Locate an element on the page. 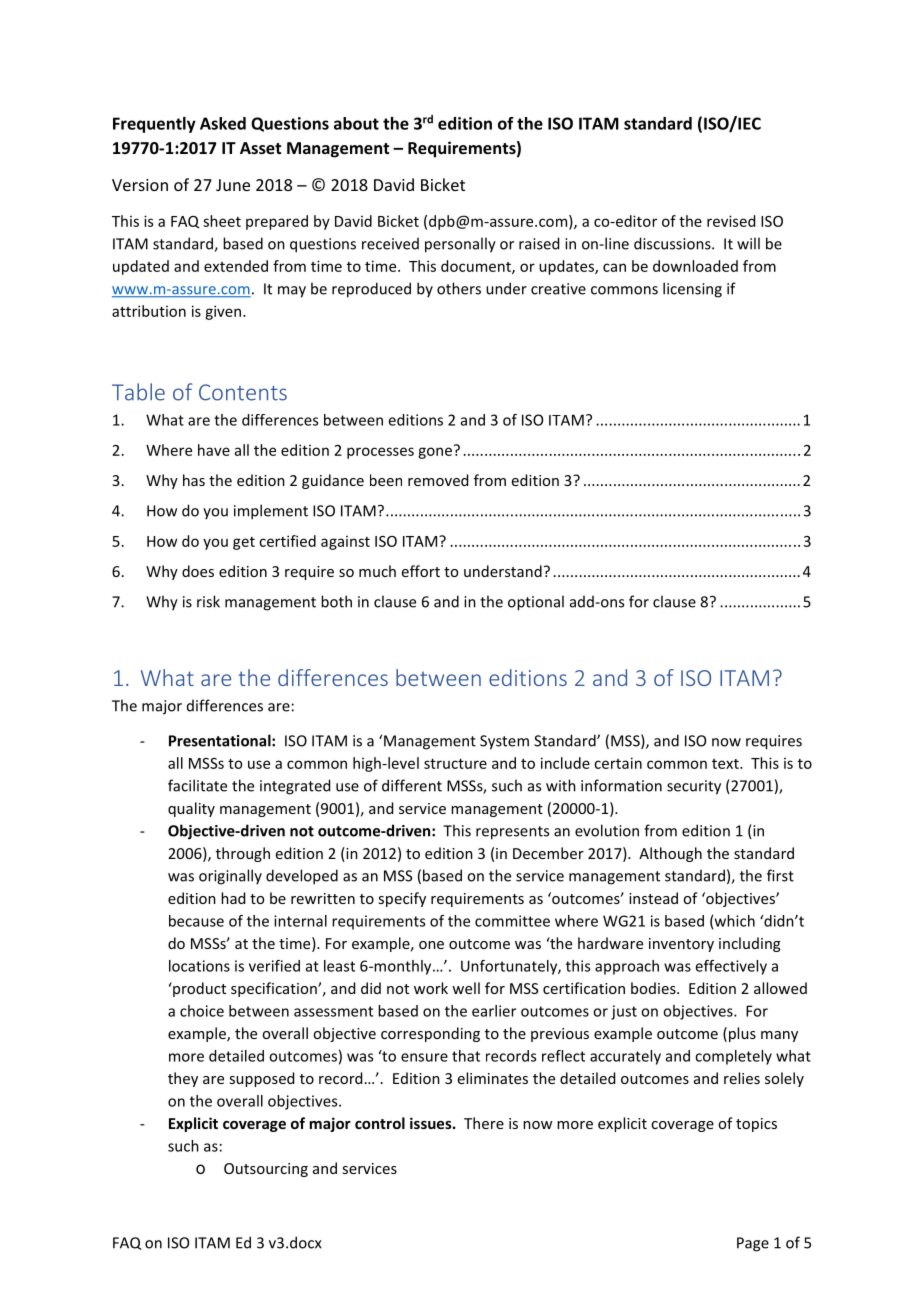  inventory is located at coordinates (681, 945).
